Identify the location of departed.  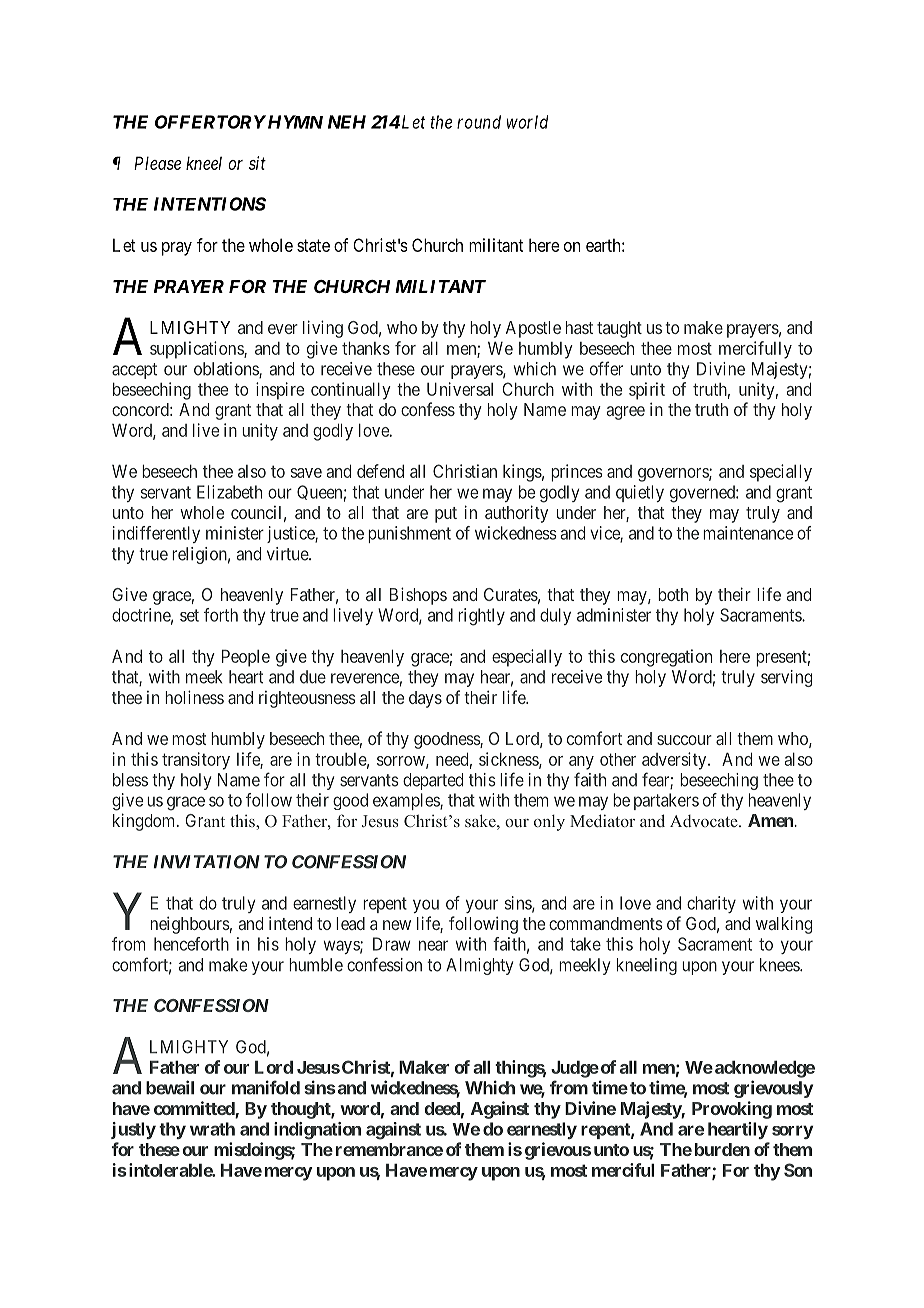
(433, 781).
